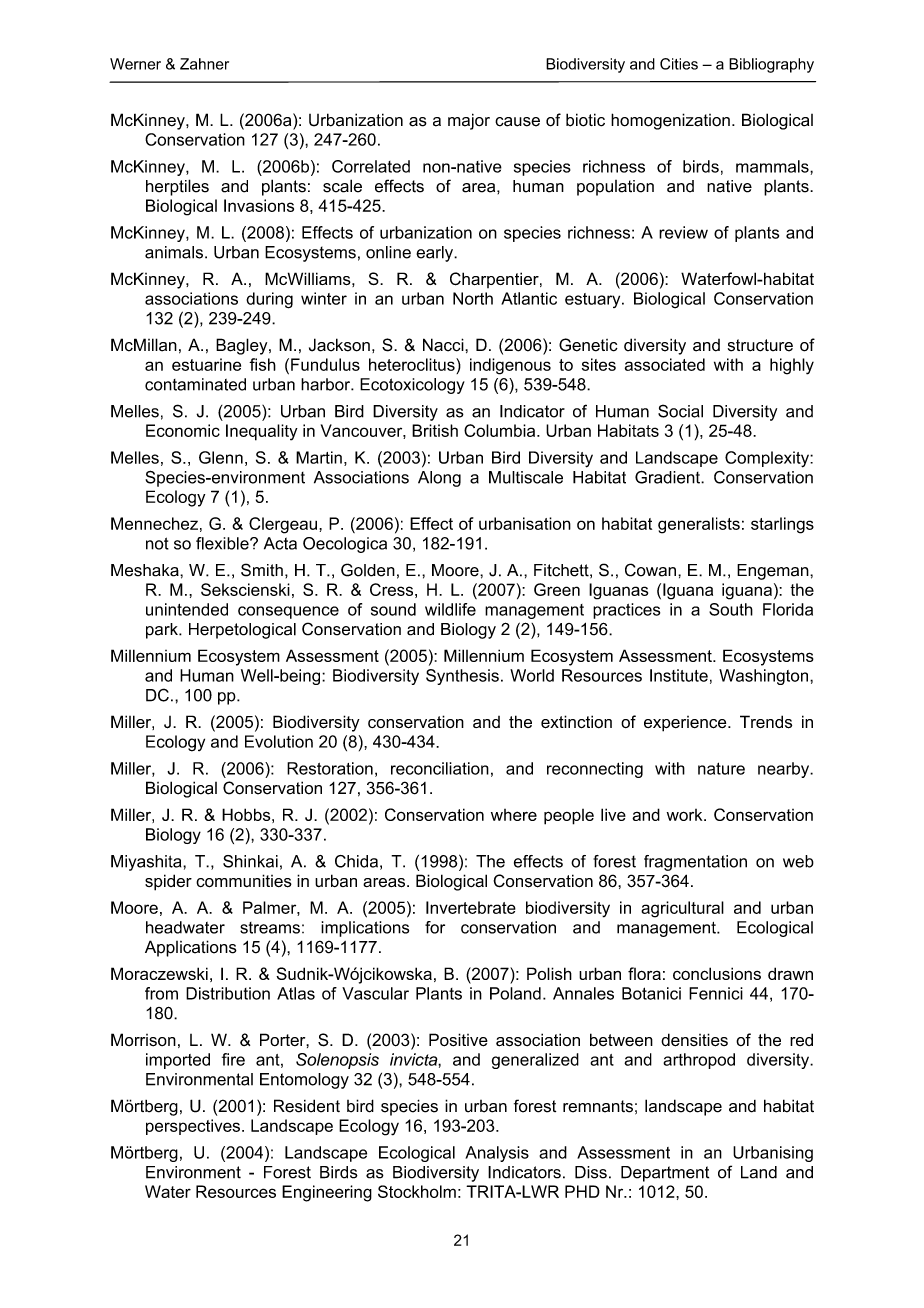 Image resolution: width=924 pixels, height=1308 pixels. What do you see at coordinates (768, 459) in the image?
I see `Complexity` at bounding box center [768, 459].
